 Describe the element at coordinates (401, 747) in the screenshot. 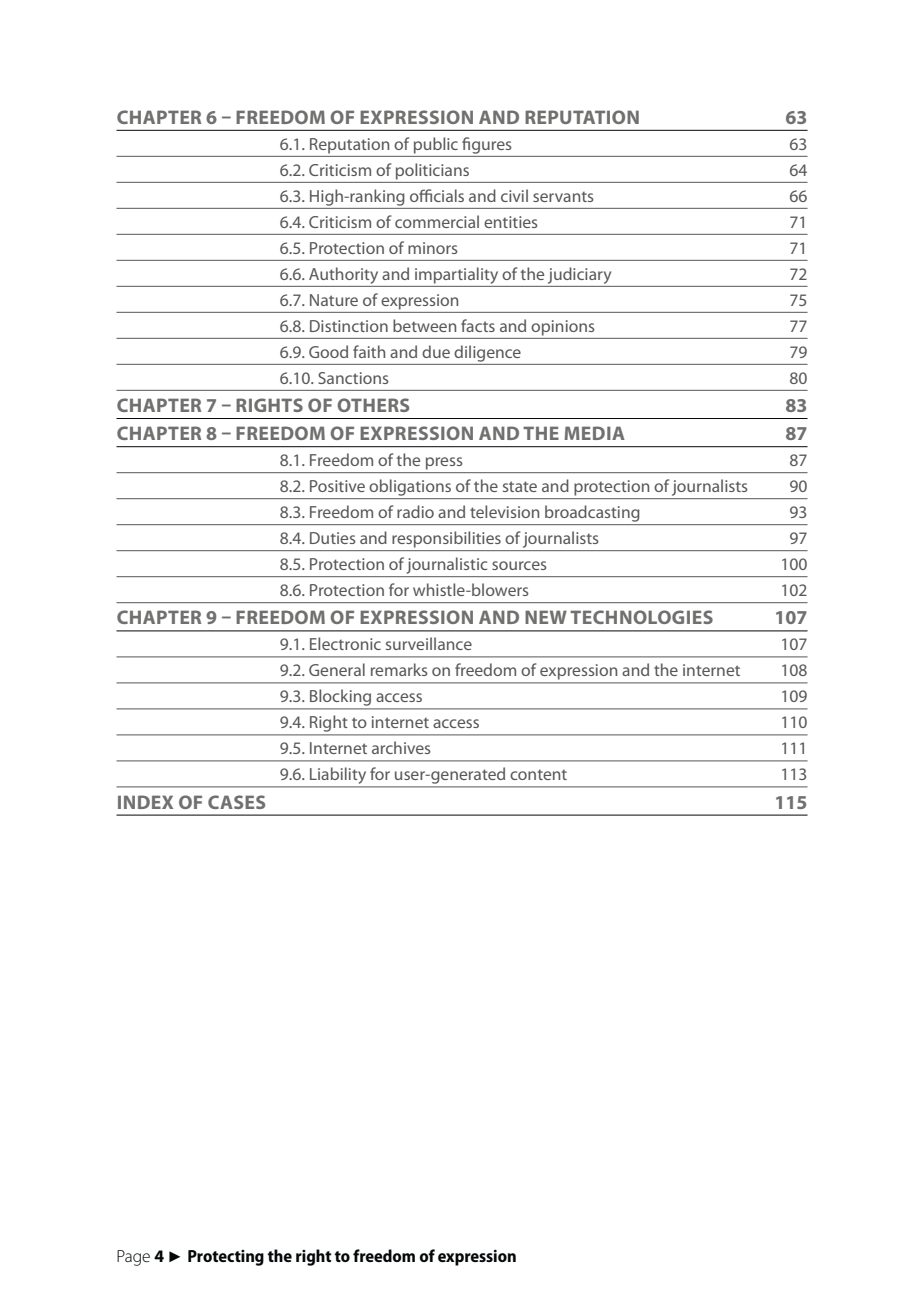

I see `archives` at that location.
